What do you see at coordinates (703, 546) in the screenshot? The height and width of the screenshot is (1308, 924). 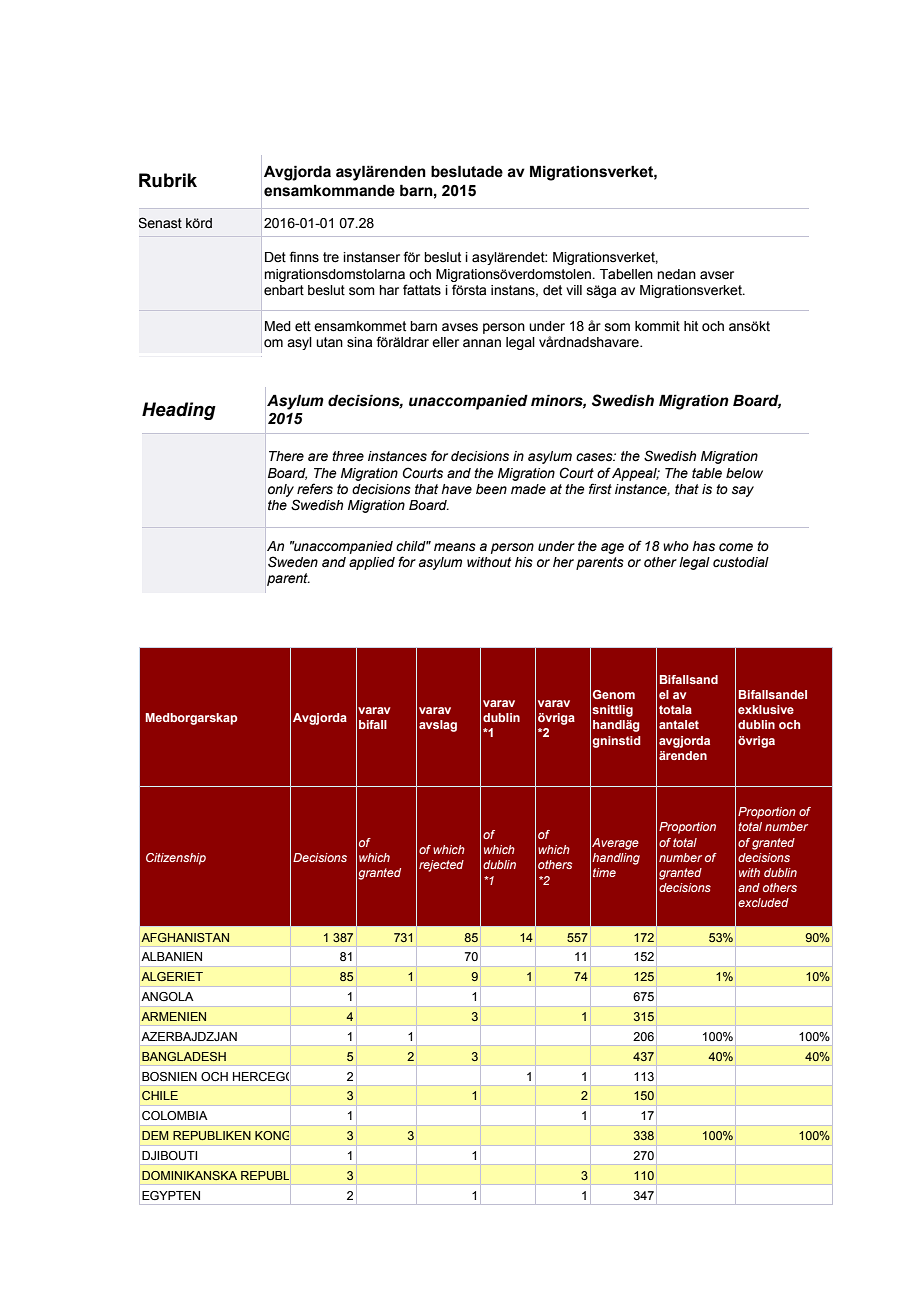 I see `has` at bounding box center [703, 546].
